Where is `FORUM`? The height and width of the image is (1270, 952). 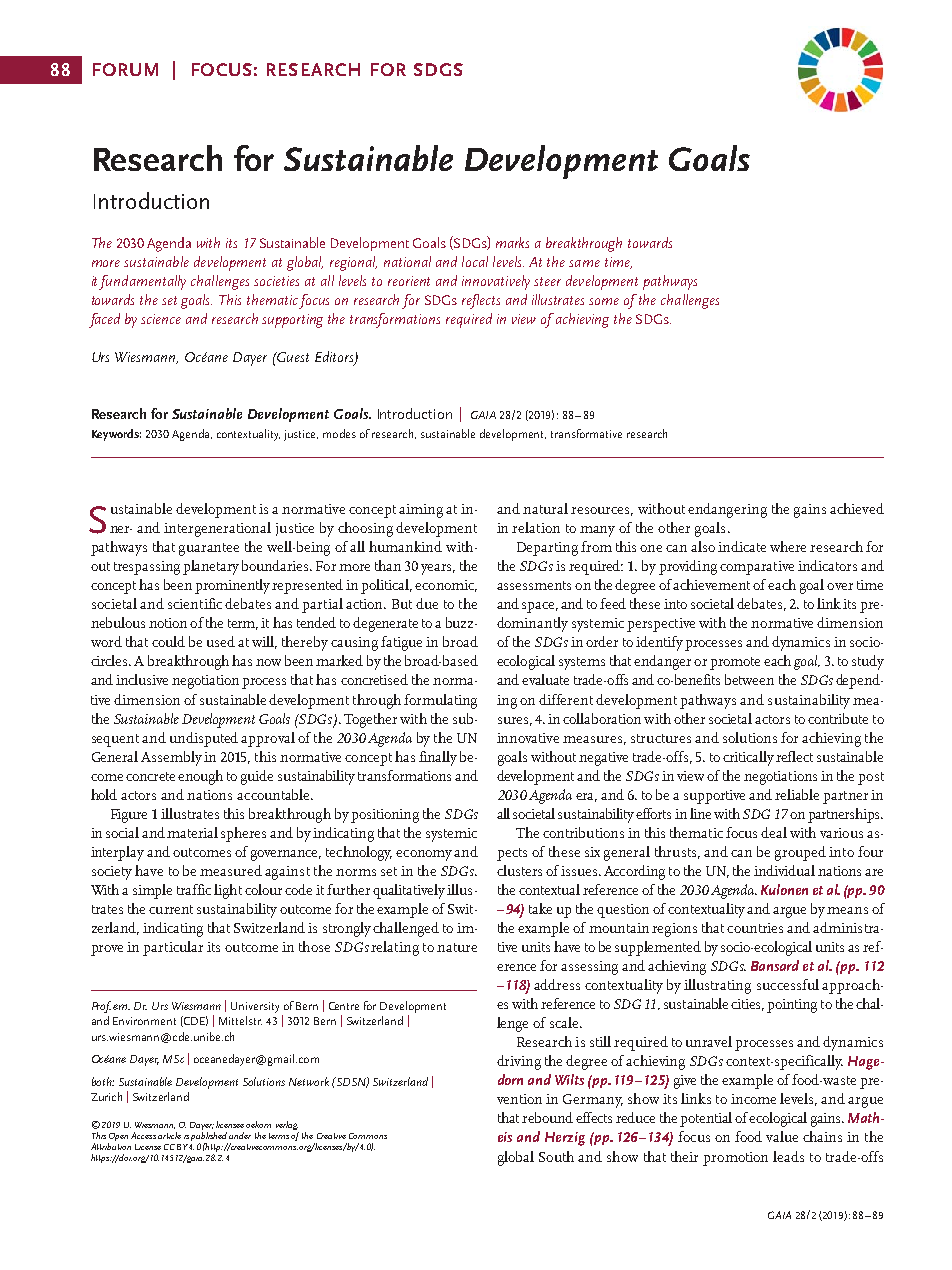
FORUM is located at coordinates (125, 69).
